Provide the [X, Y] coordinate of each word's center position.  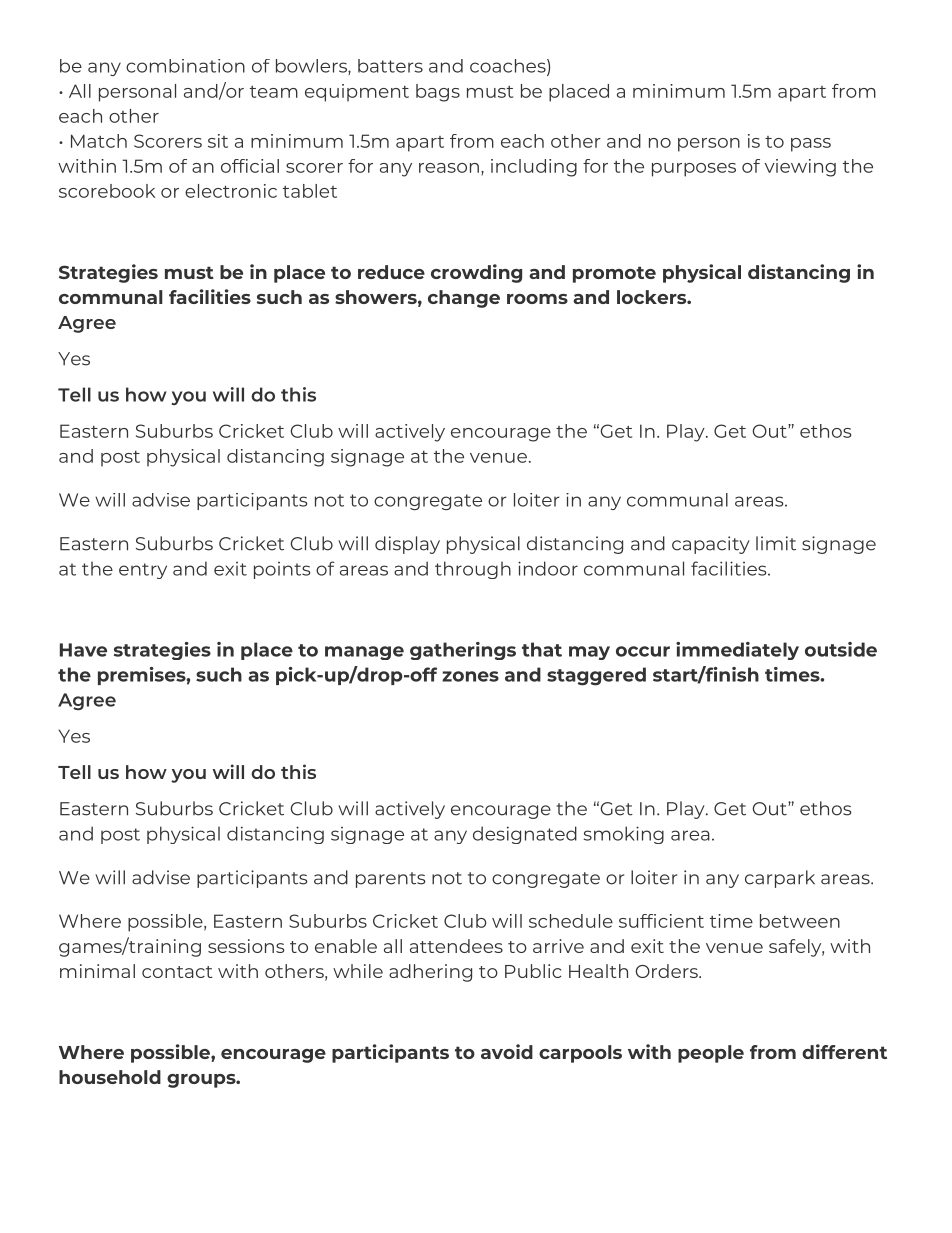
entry [143, 571]
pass [811, 145]
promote [614, 274]
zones [470, 676]
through [473, 570]
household [110, 1077]
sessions [246, 946]
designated [525, 835]
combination [185, 66]
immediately [737, 651]
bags [438, 93]
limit [776, 543]
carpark [780, 879]
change [464, 299]
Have [83, 650]
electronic [231, 191]
